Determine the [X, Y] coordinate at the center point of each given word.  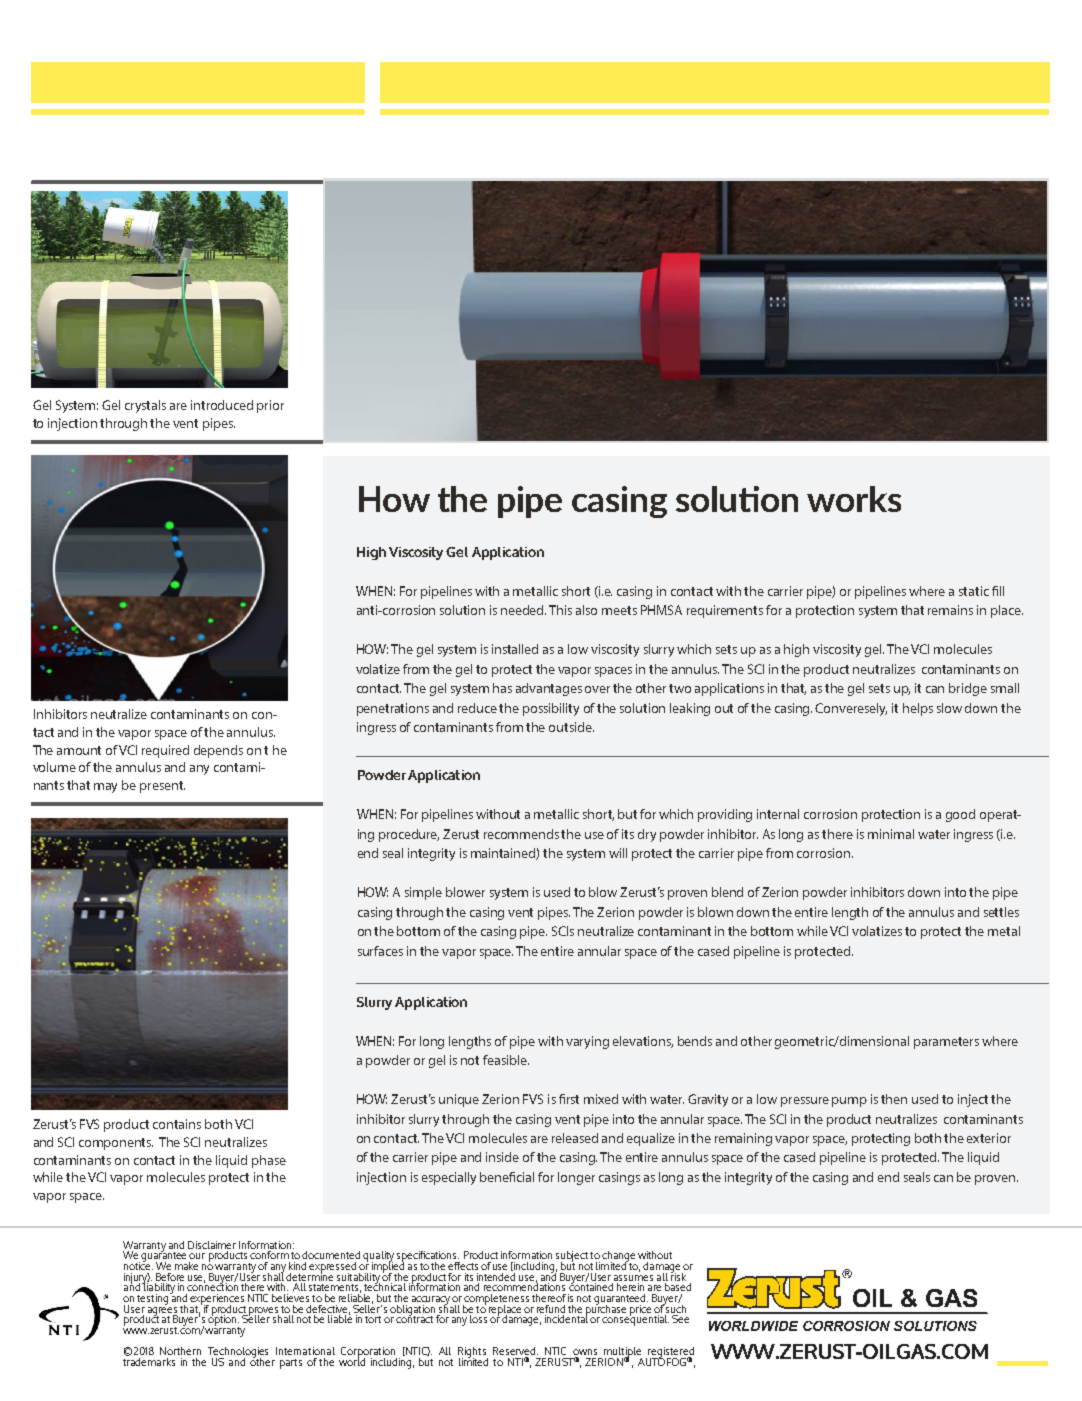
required [165, 751]
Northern [180, 1351]
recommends [521, 834]
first [569, 1099]
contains [177, 1124]
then [894, 1099]
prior [270, 406]
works [854, 499]
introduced [222, 405]
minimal [891, 834]
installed [515, 649]
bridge [968, 689]
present [162, 787]
